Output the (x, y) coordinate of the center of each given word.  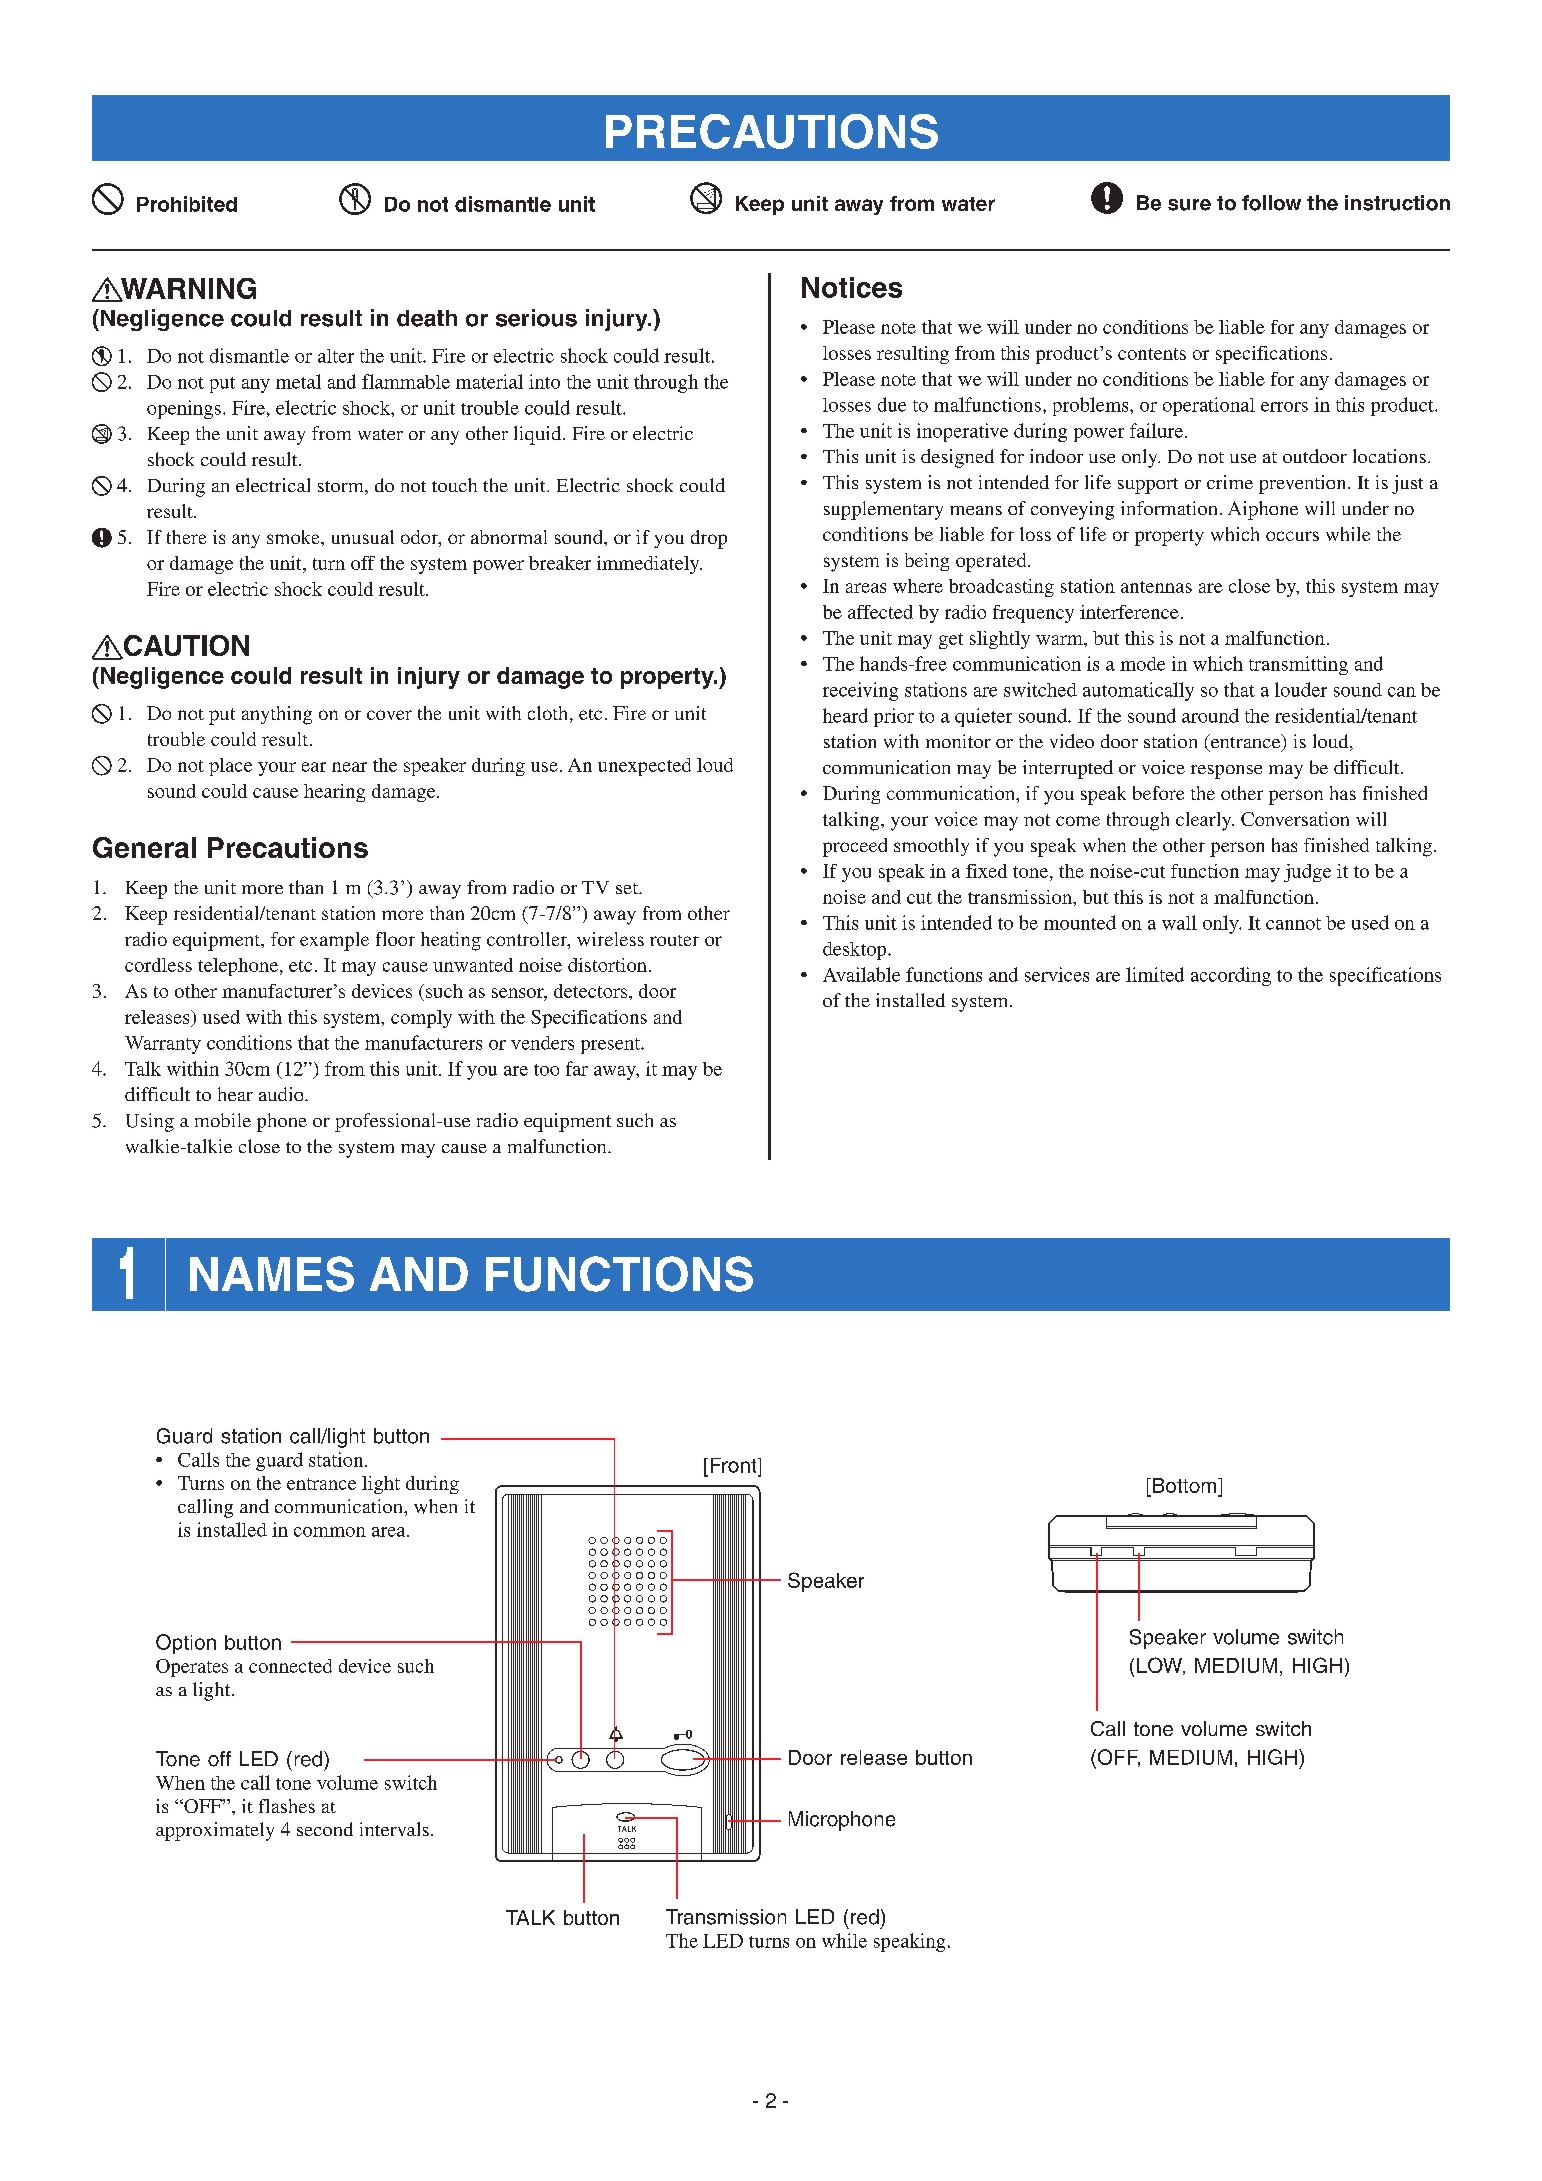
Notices (852, 287)
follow (1271, 203)
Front (735, 1465)
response (1226, 772)
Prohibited (187, 204)
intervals (394, 1829)
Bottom (1184, 1487)
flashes (287, 1806)
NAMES (272, 1274)
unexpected (644, 767)
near (349, 767)
